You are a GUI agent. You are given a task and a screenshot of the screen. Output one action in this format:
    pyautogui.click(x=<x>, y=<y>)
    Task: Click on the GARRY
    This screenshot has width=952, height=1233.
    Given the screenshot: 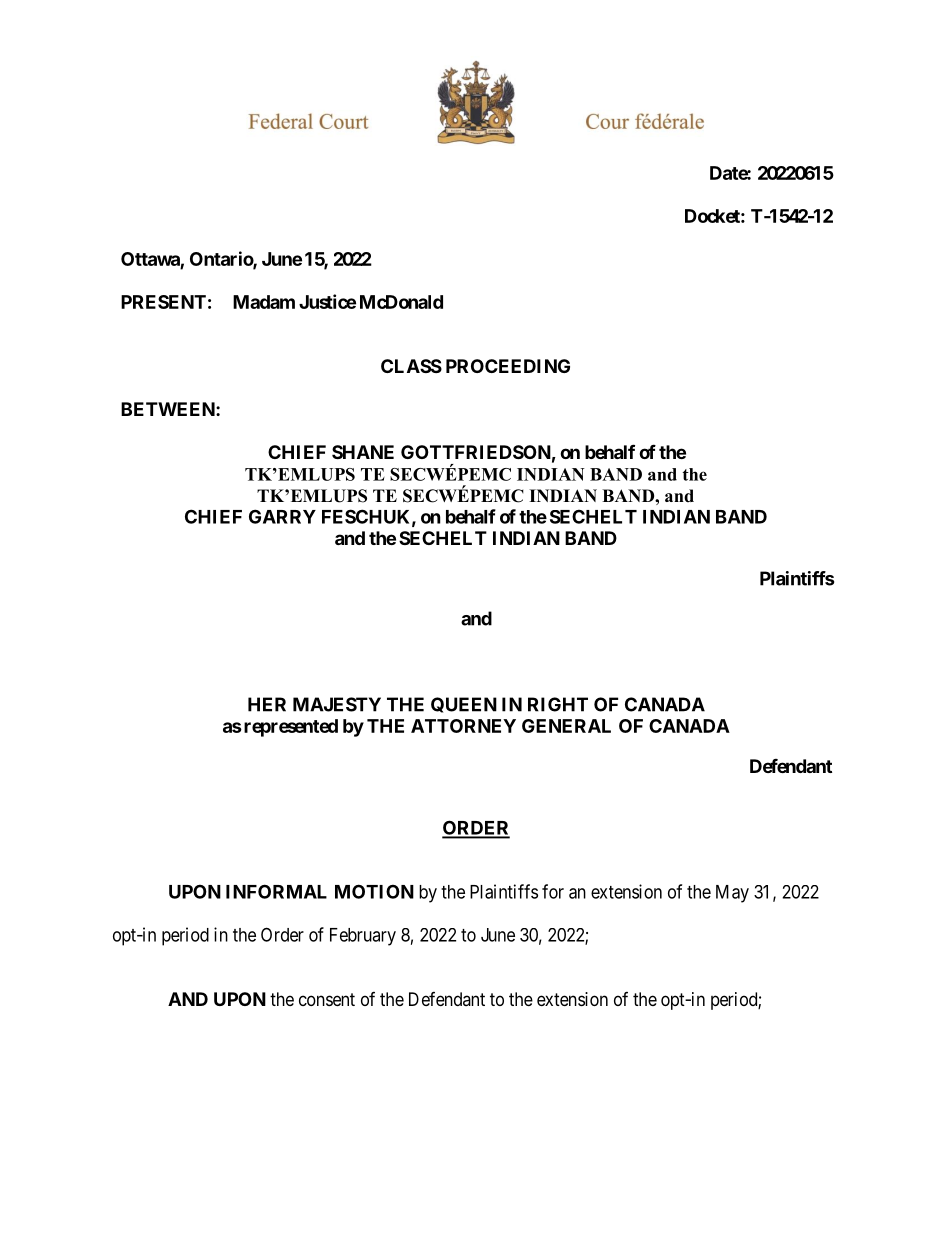 What is the action you would take?
    pyautogui.click(x=282, y=516)
